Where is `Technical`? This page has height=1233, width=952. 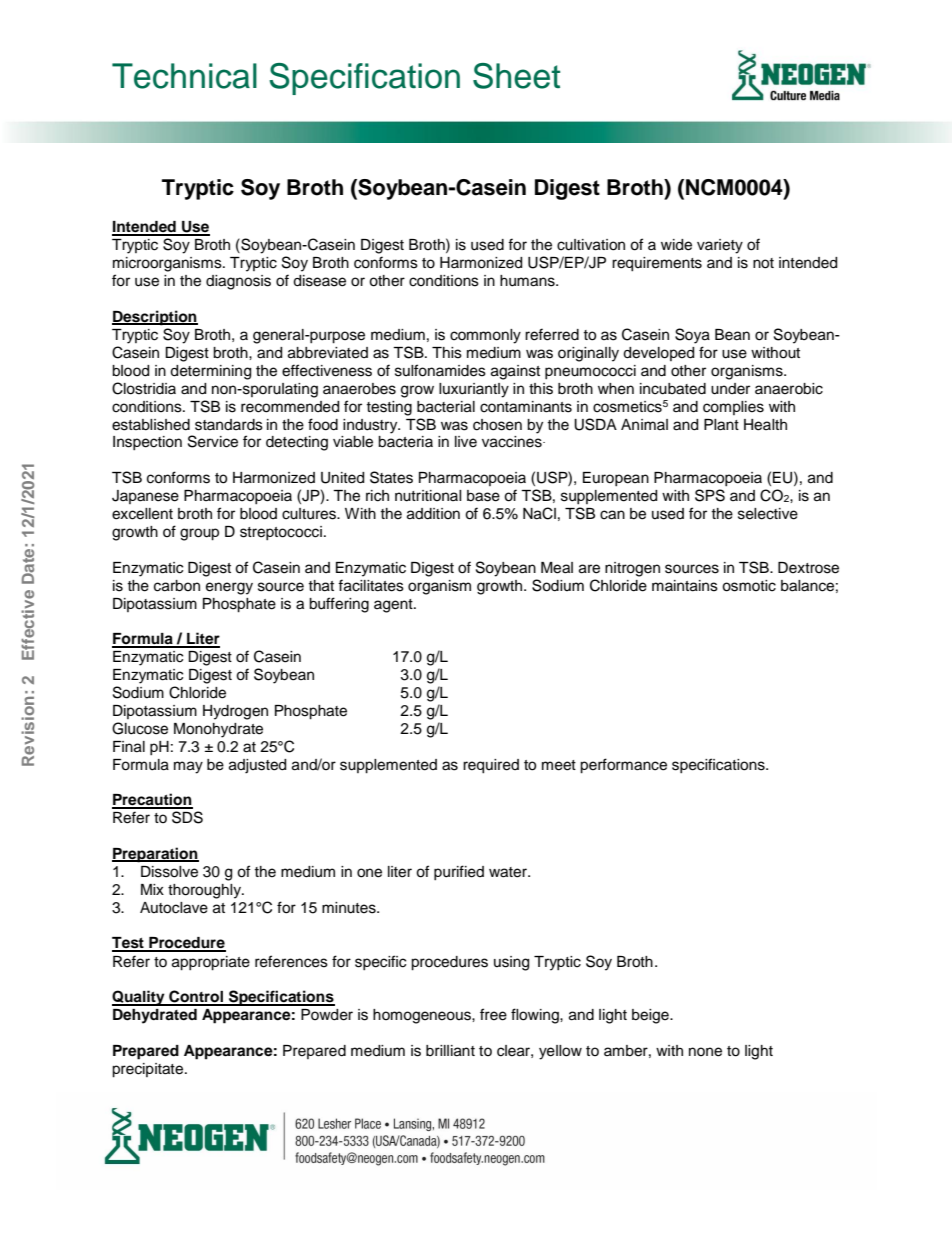 Technical is located at coordinates (184, 76).
